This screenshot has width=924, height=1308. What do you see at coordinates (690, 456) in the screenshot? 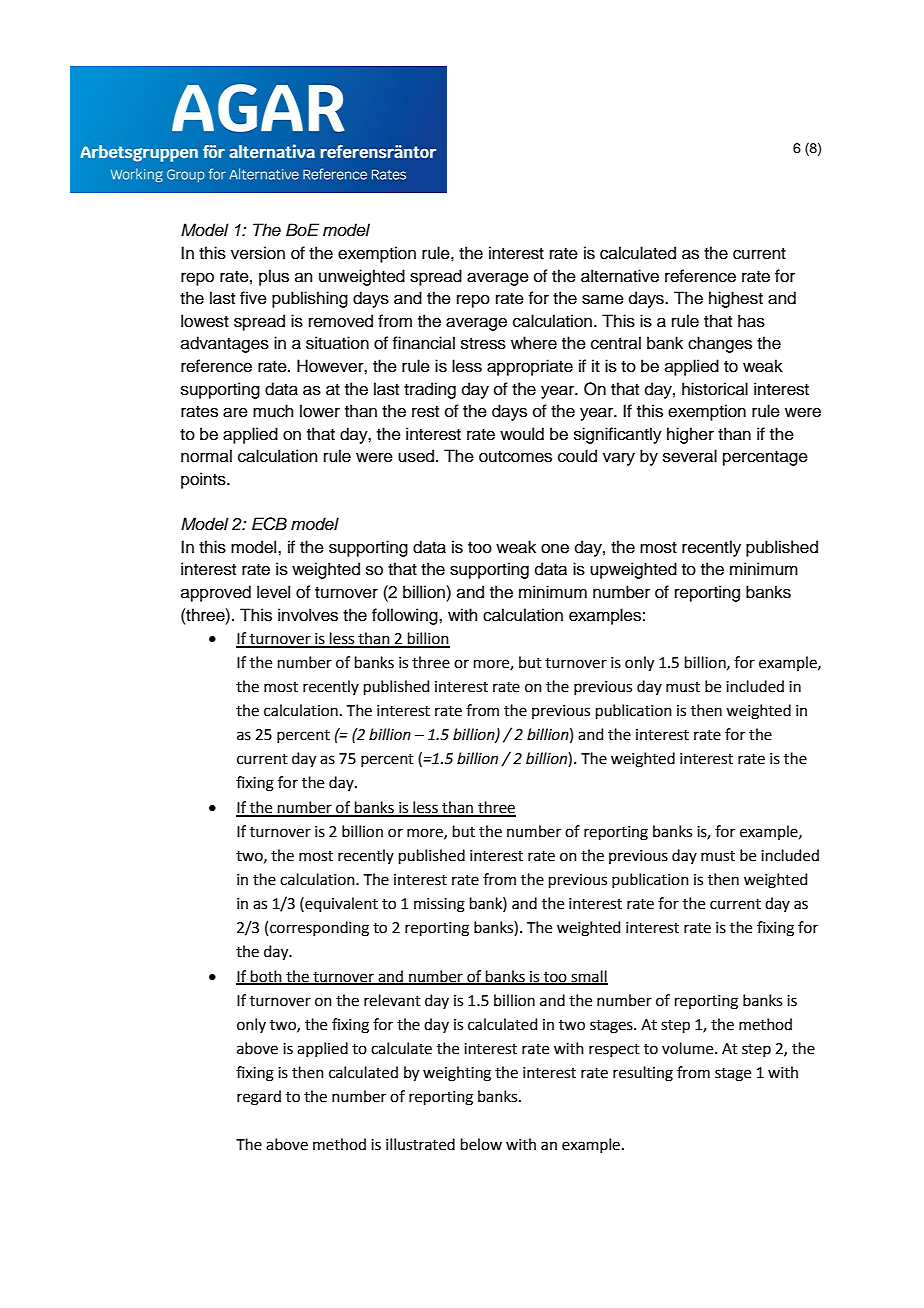
I see `several` at bounding box center [690, 456].
